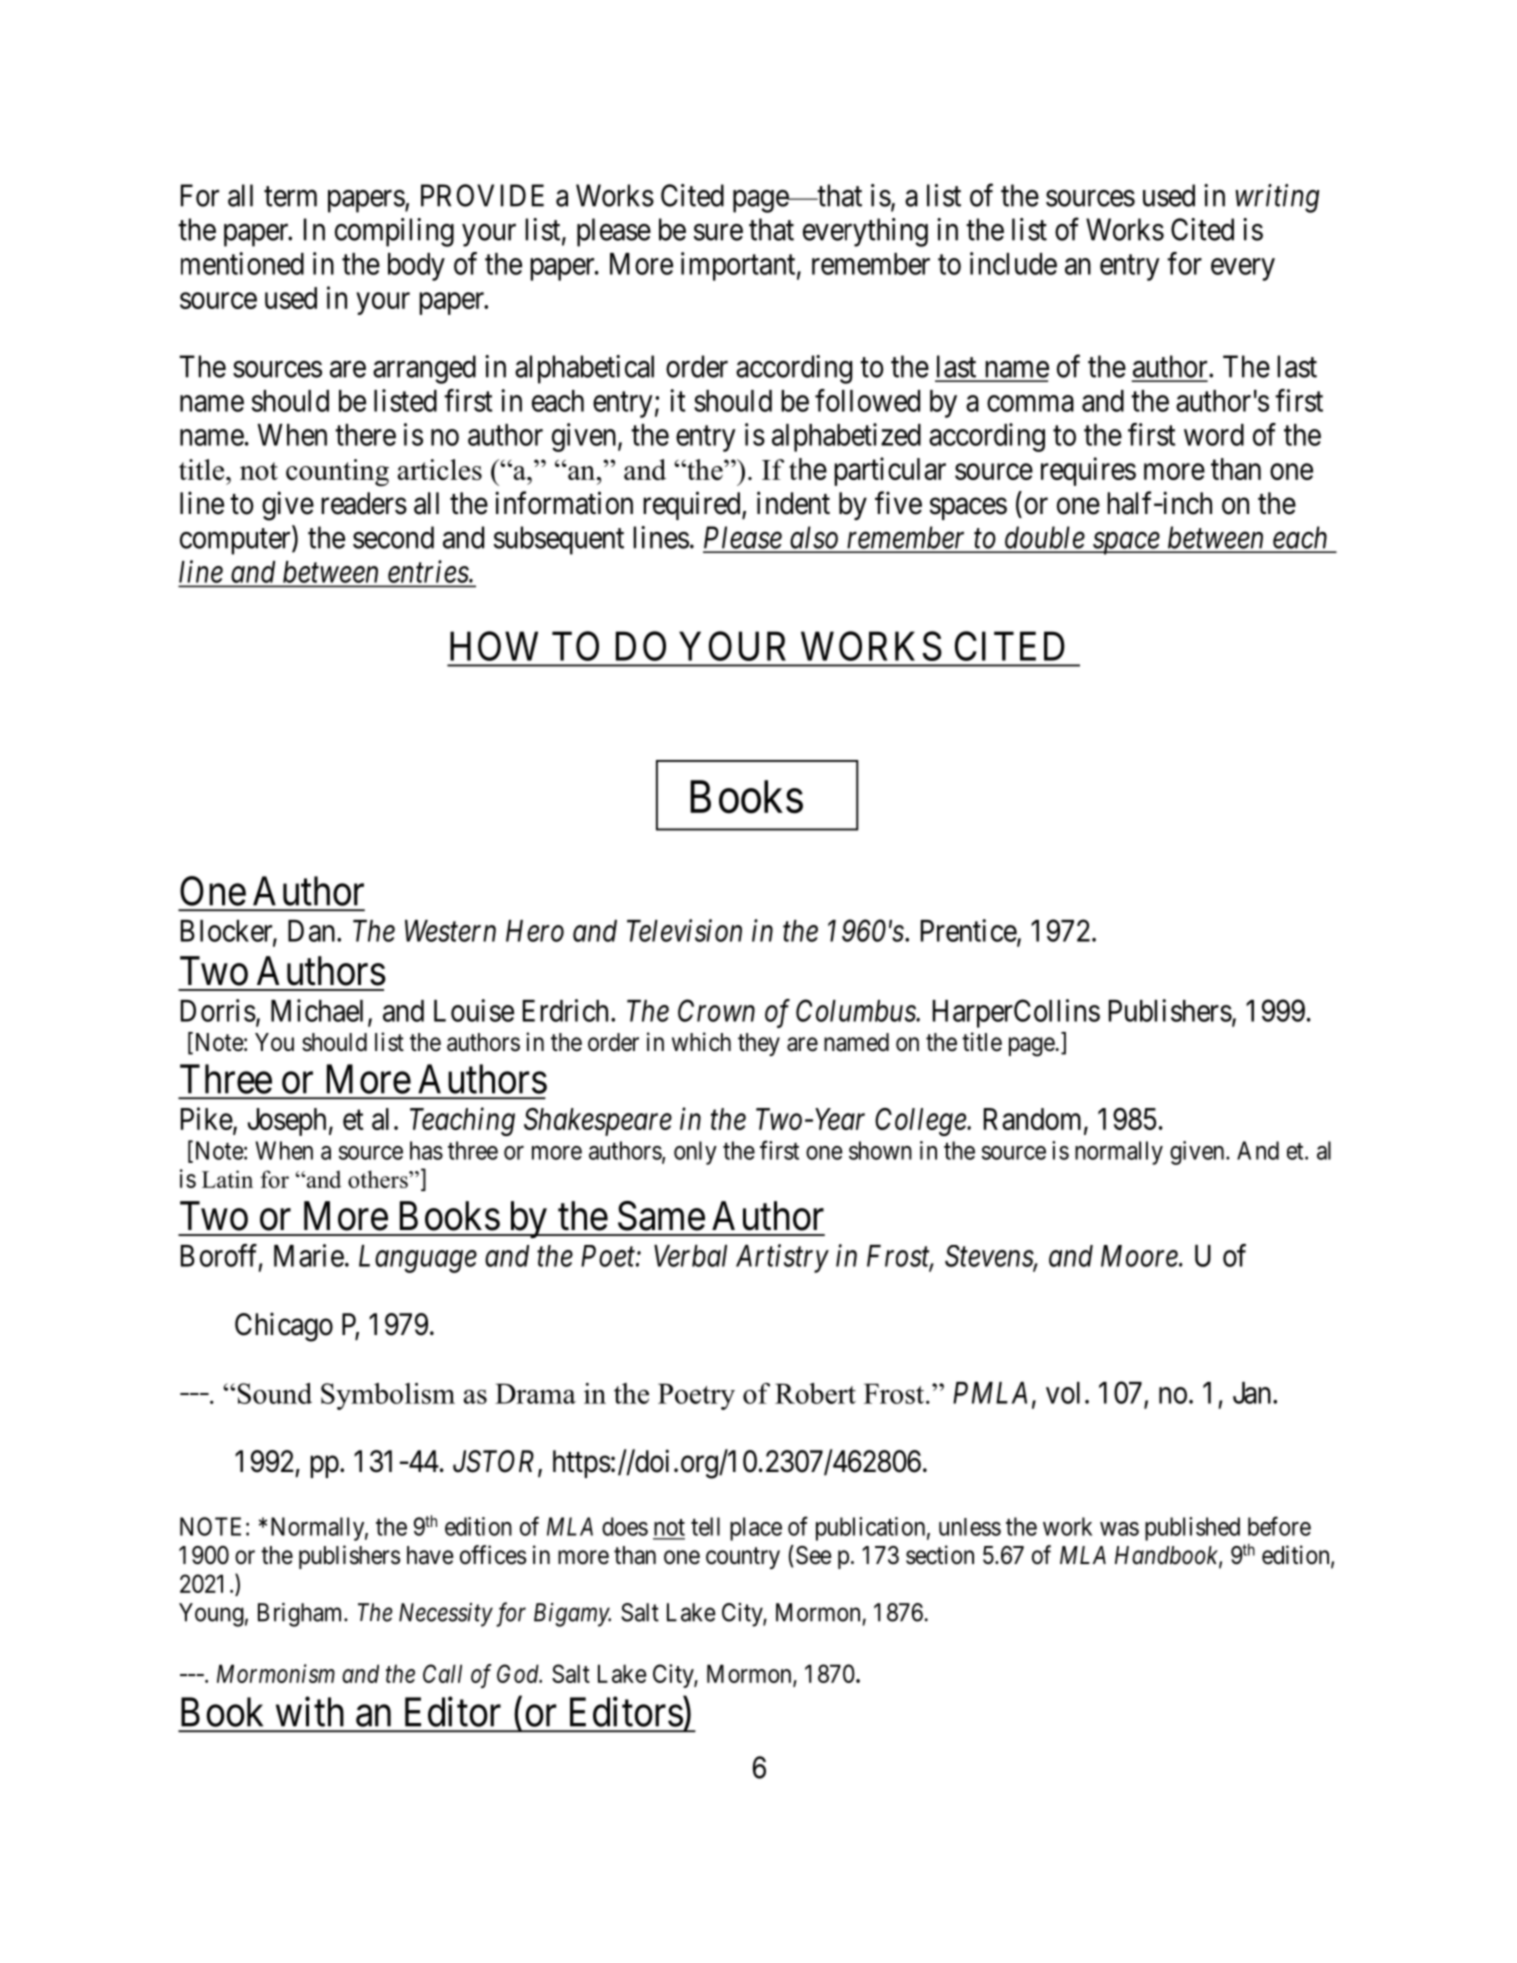  What do you see at coordinates (718, 232) in the screenshot?
I see `sure` at bounding box center [718, 232].
